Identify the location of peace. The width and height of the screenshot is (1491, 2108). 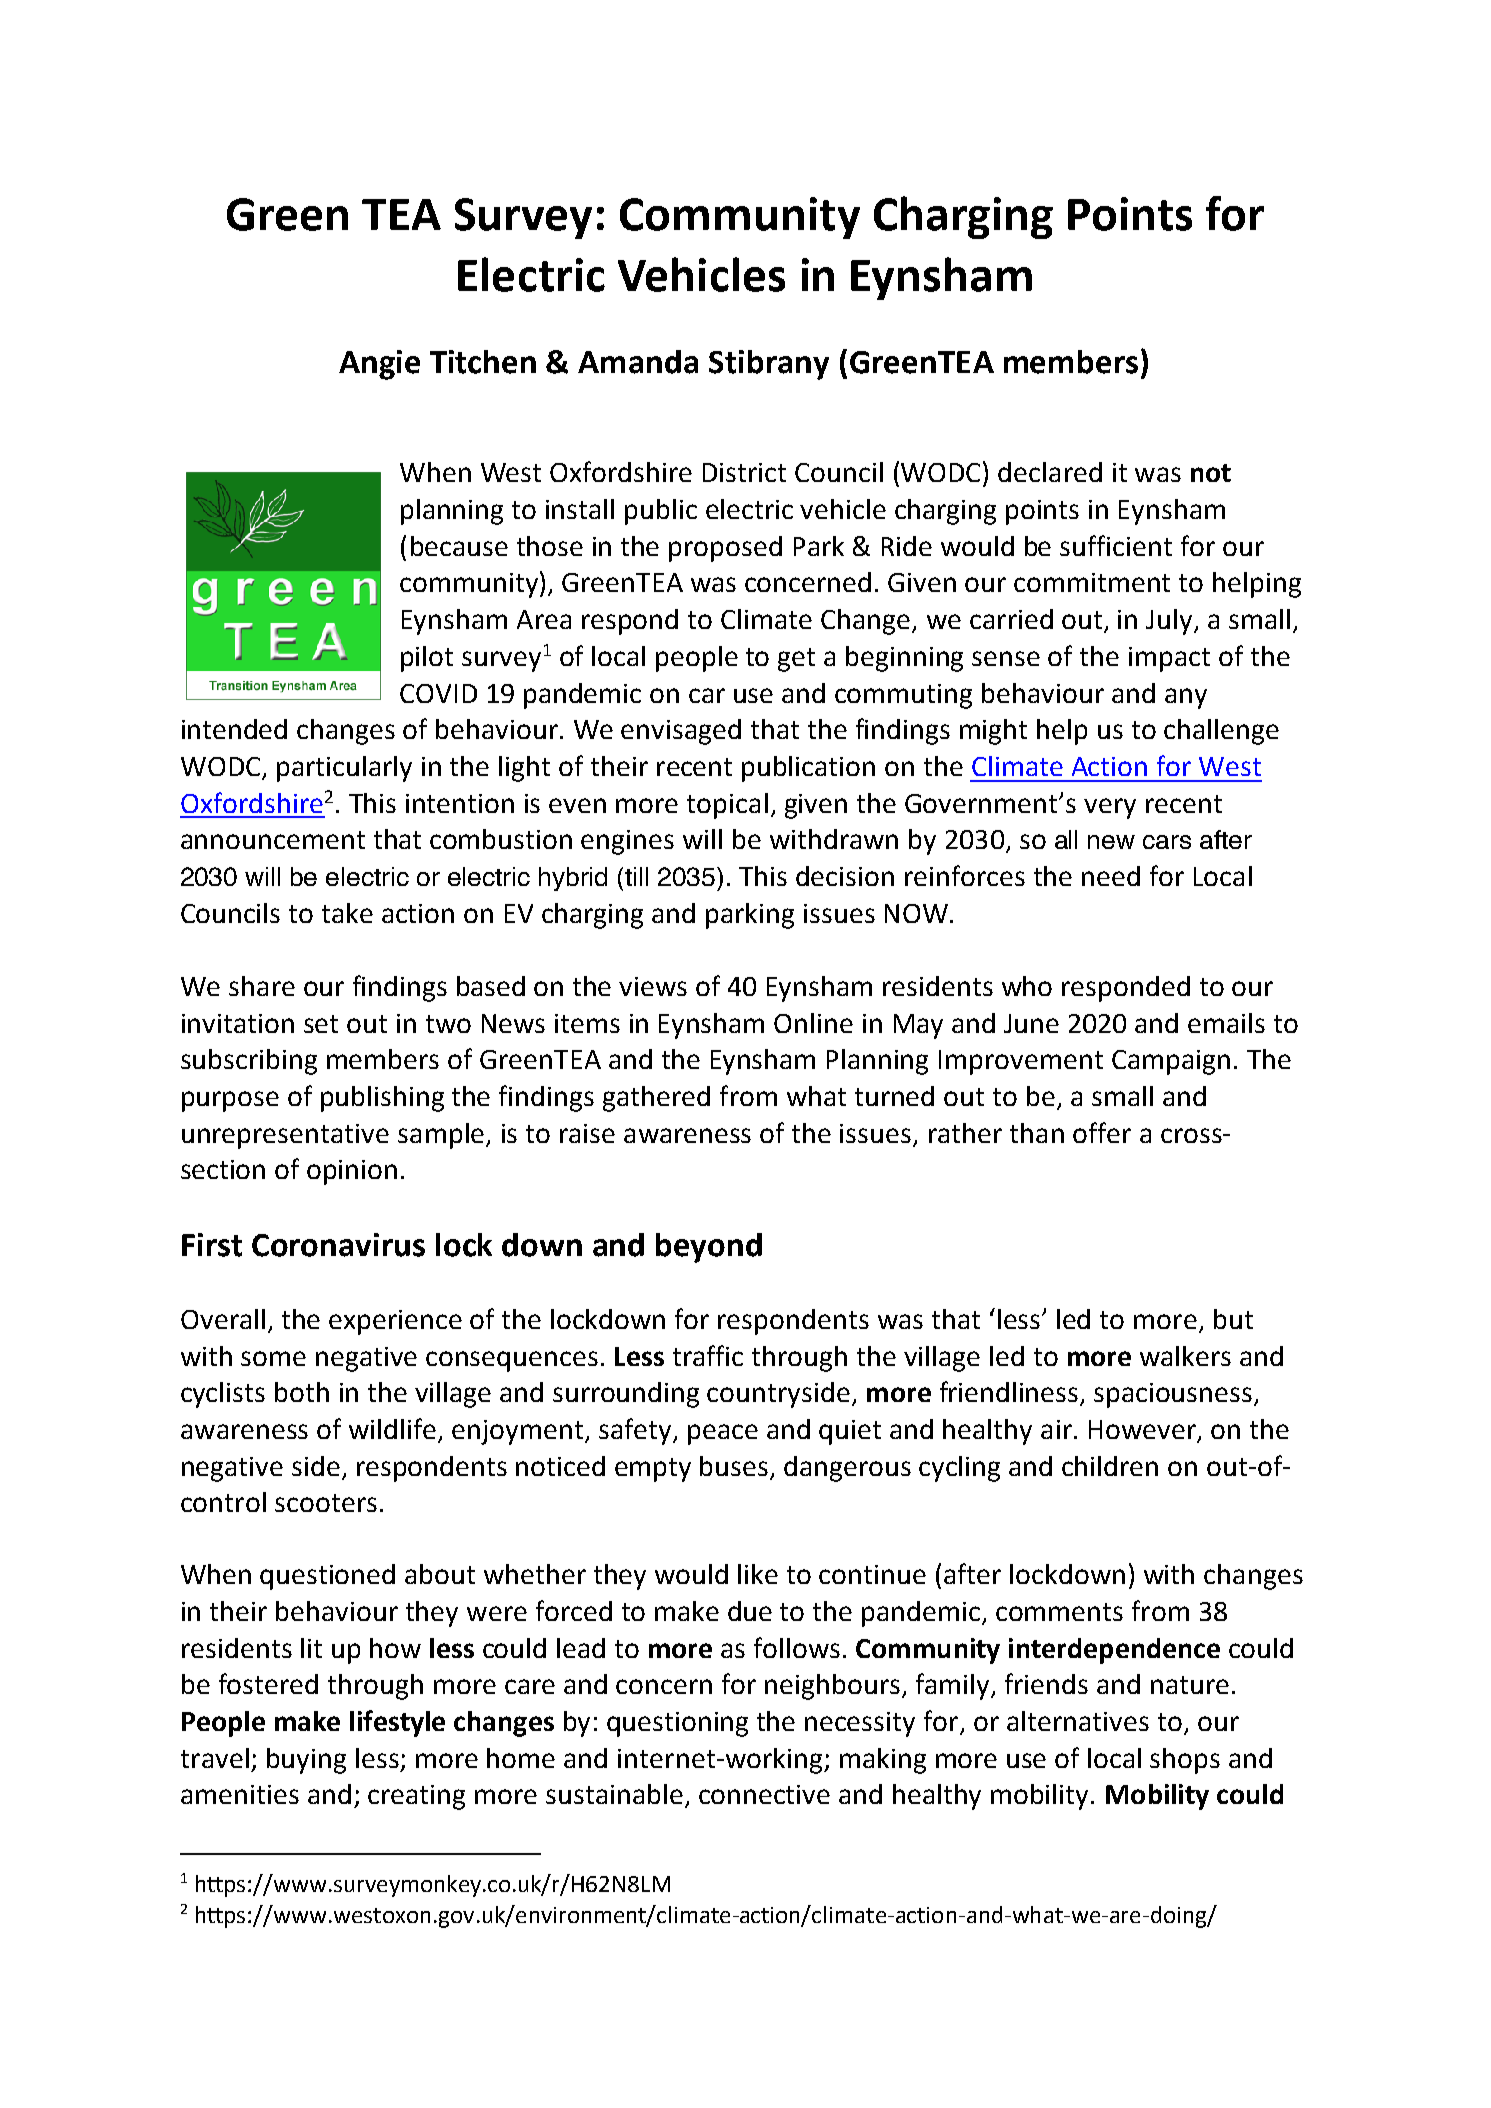
(723, 1434).
